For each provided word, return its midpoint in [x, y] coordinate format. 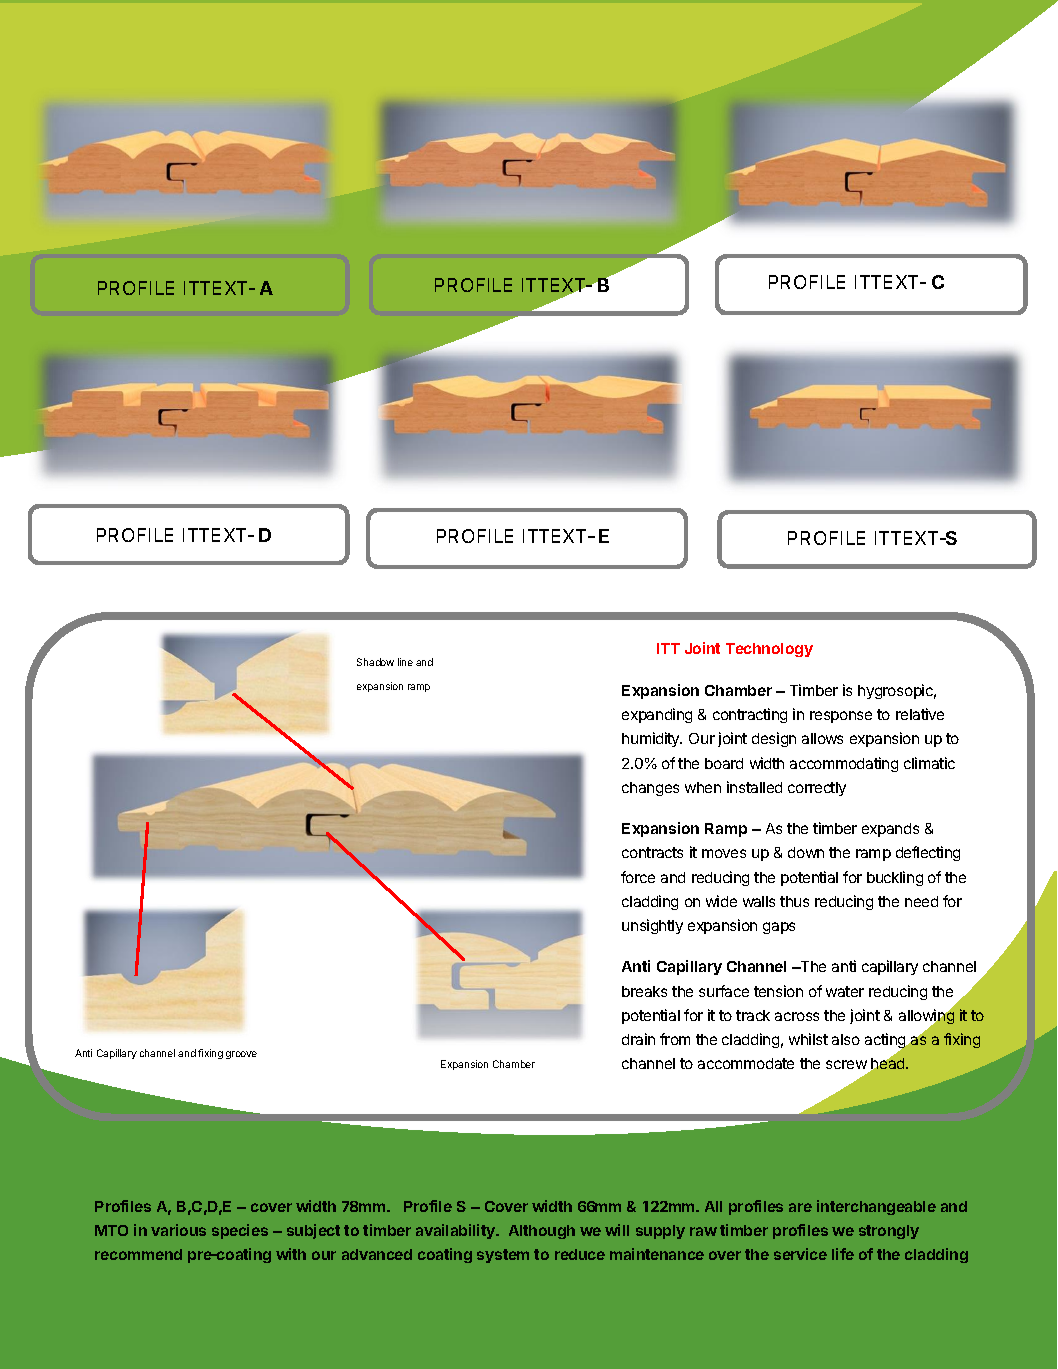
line [405, 662]
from [675, 1039]
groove [241, 1055]
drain [638, 1039]
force [638, 877]
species [240, 1231]
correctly [817, 789]
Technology [769, 650]
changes [650, 789]
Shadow [375, 662]
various [178, 1230]
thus [794, 901]
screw [847, 1066]
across [797, 1016]
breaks [644, 991]
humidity [652, 739]
